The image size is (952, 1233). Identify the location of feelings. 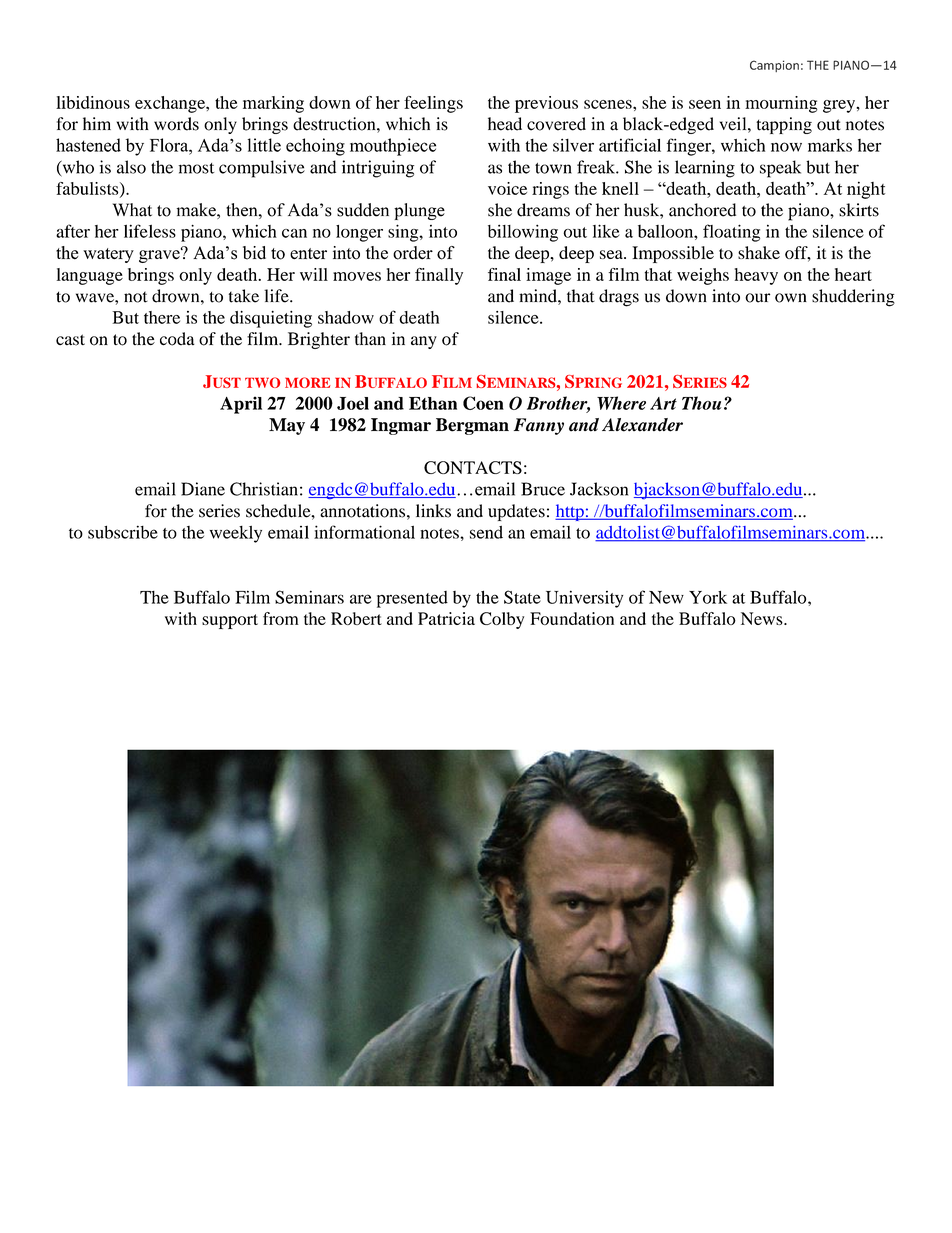
(433, 104).
